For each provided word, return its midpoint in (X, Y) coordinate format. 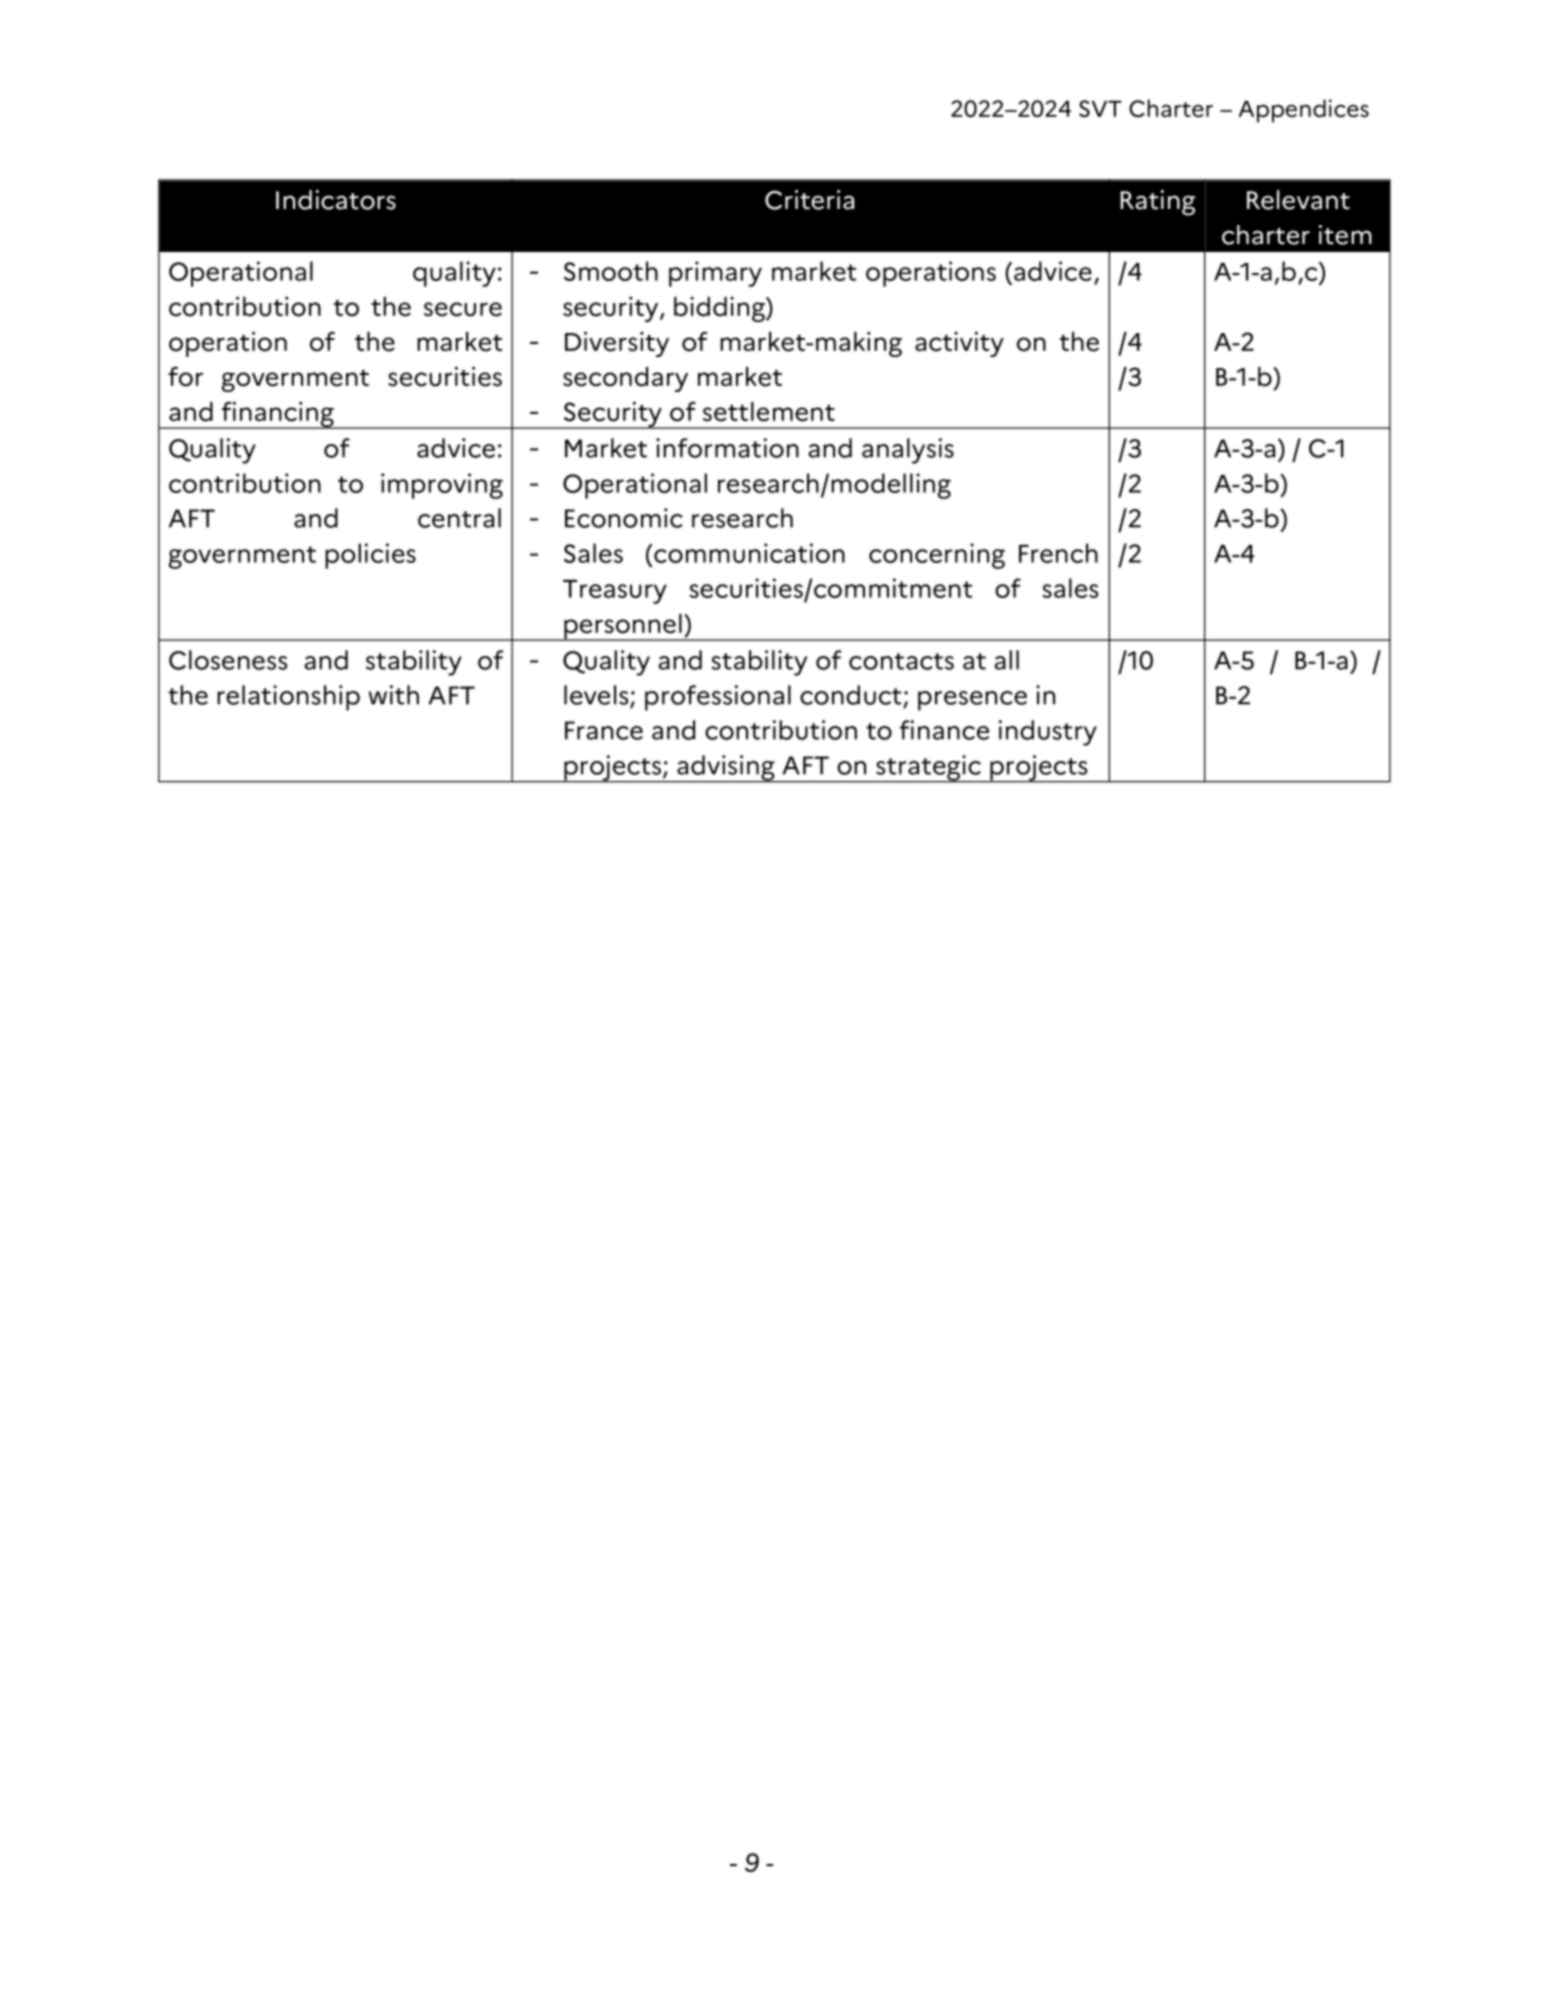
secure (463, 309)
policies (370, 556)
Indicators (336, 200)
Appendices (1304, 111)
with (394, 695)
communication (749, 553)
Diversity (617, 344)
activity (959, 344)
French (1058, 553)
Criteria (809, 200)
